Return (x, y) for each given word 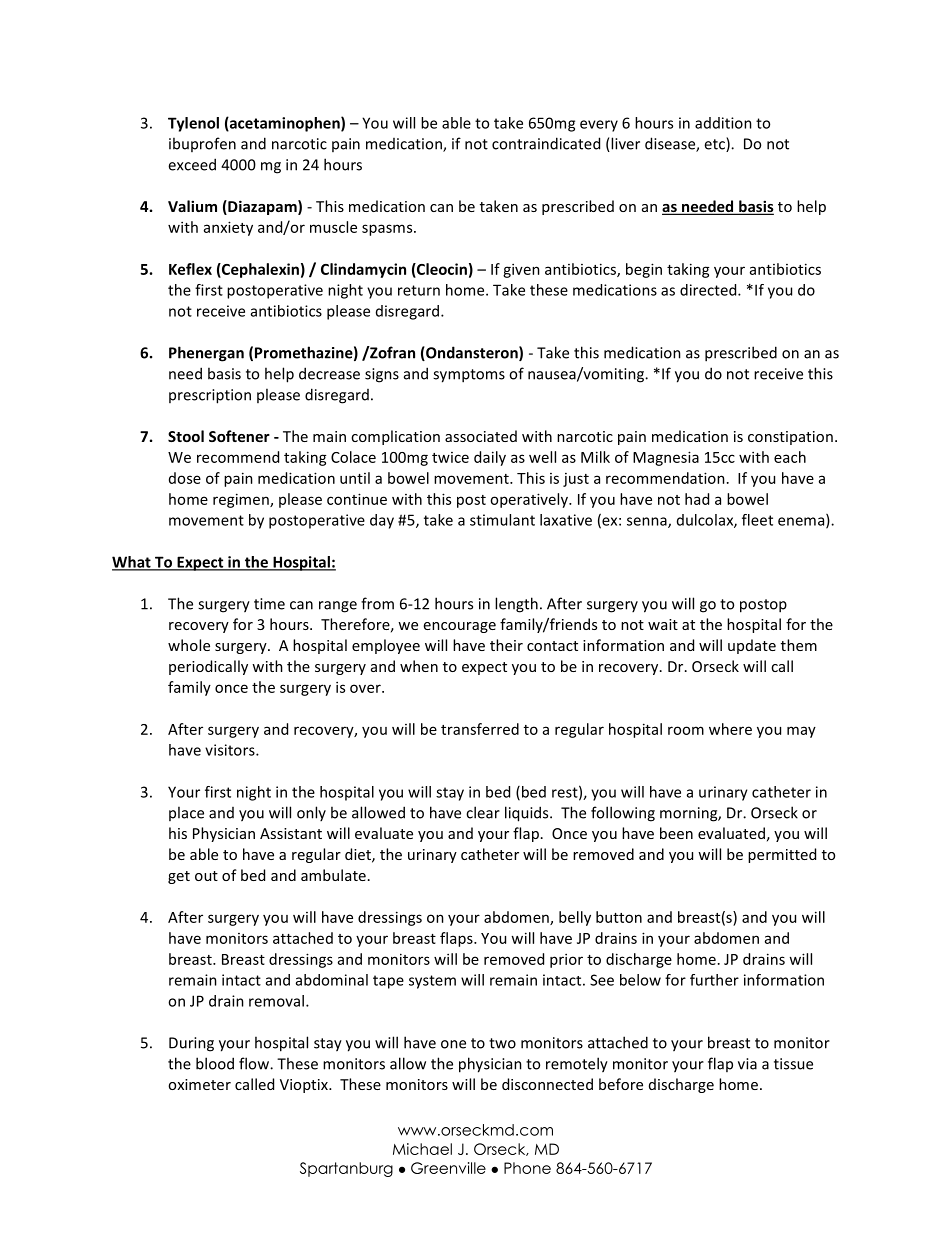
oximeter (199, 1084)
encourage (460, 627)
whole (189, 645)
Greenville (448, 1168)
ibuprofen (202, 144)
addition (723, 123)
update (752, 646)
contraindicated (546, 143)
